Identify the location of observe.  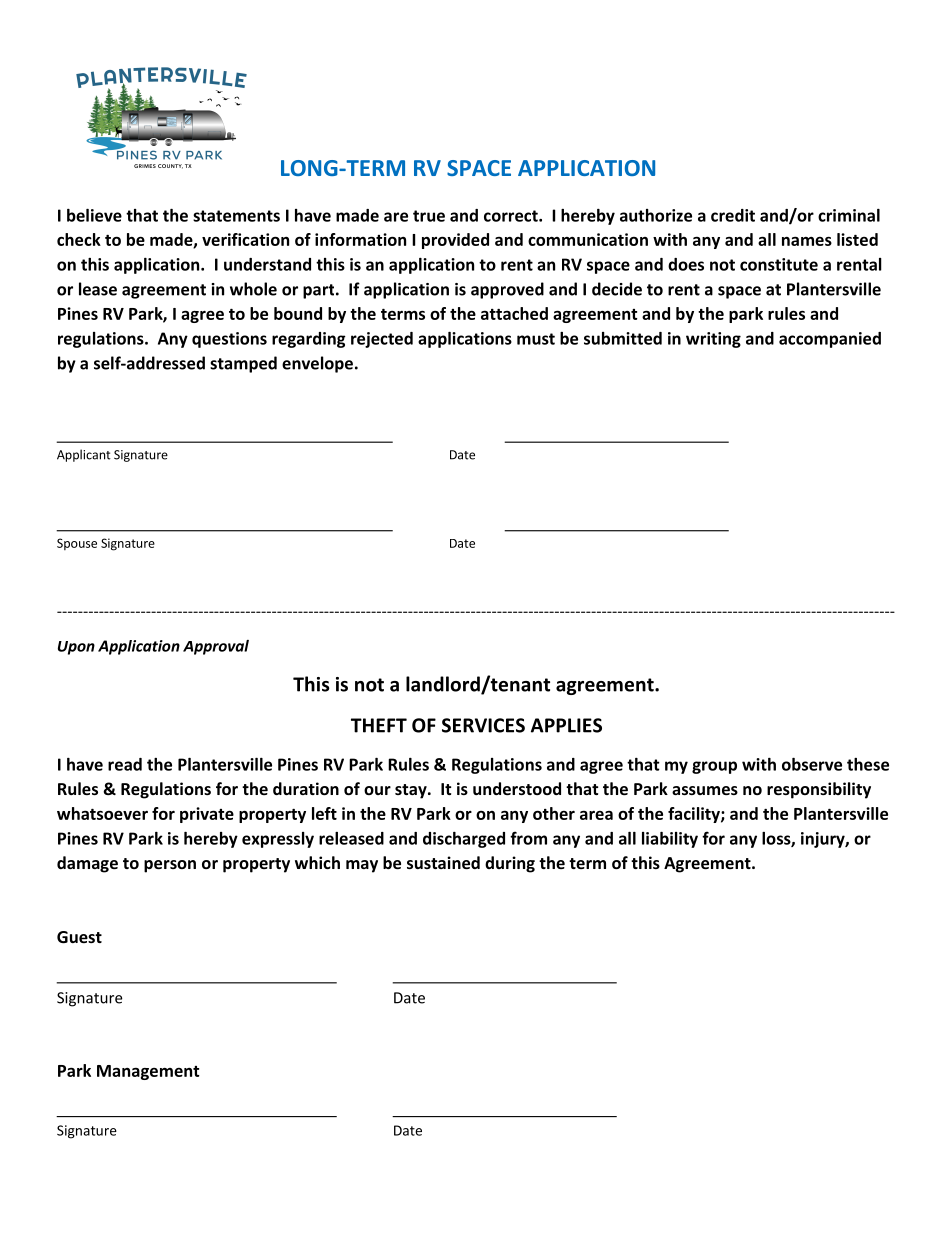
(812, 764).
